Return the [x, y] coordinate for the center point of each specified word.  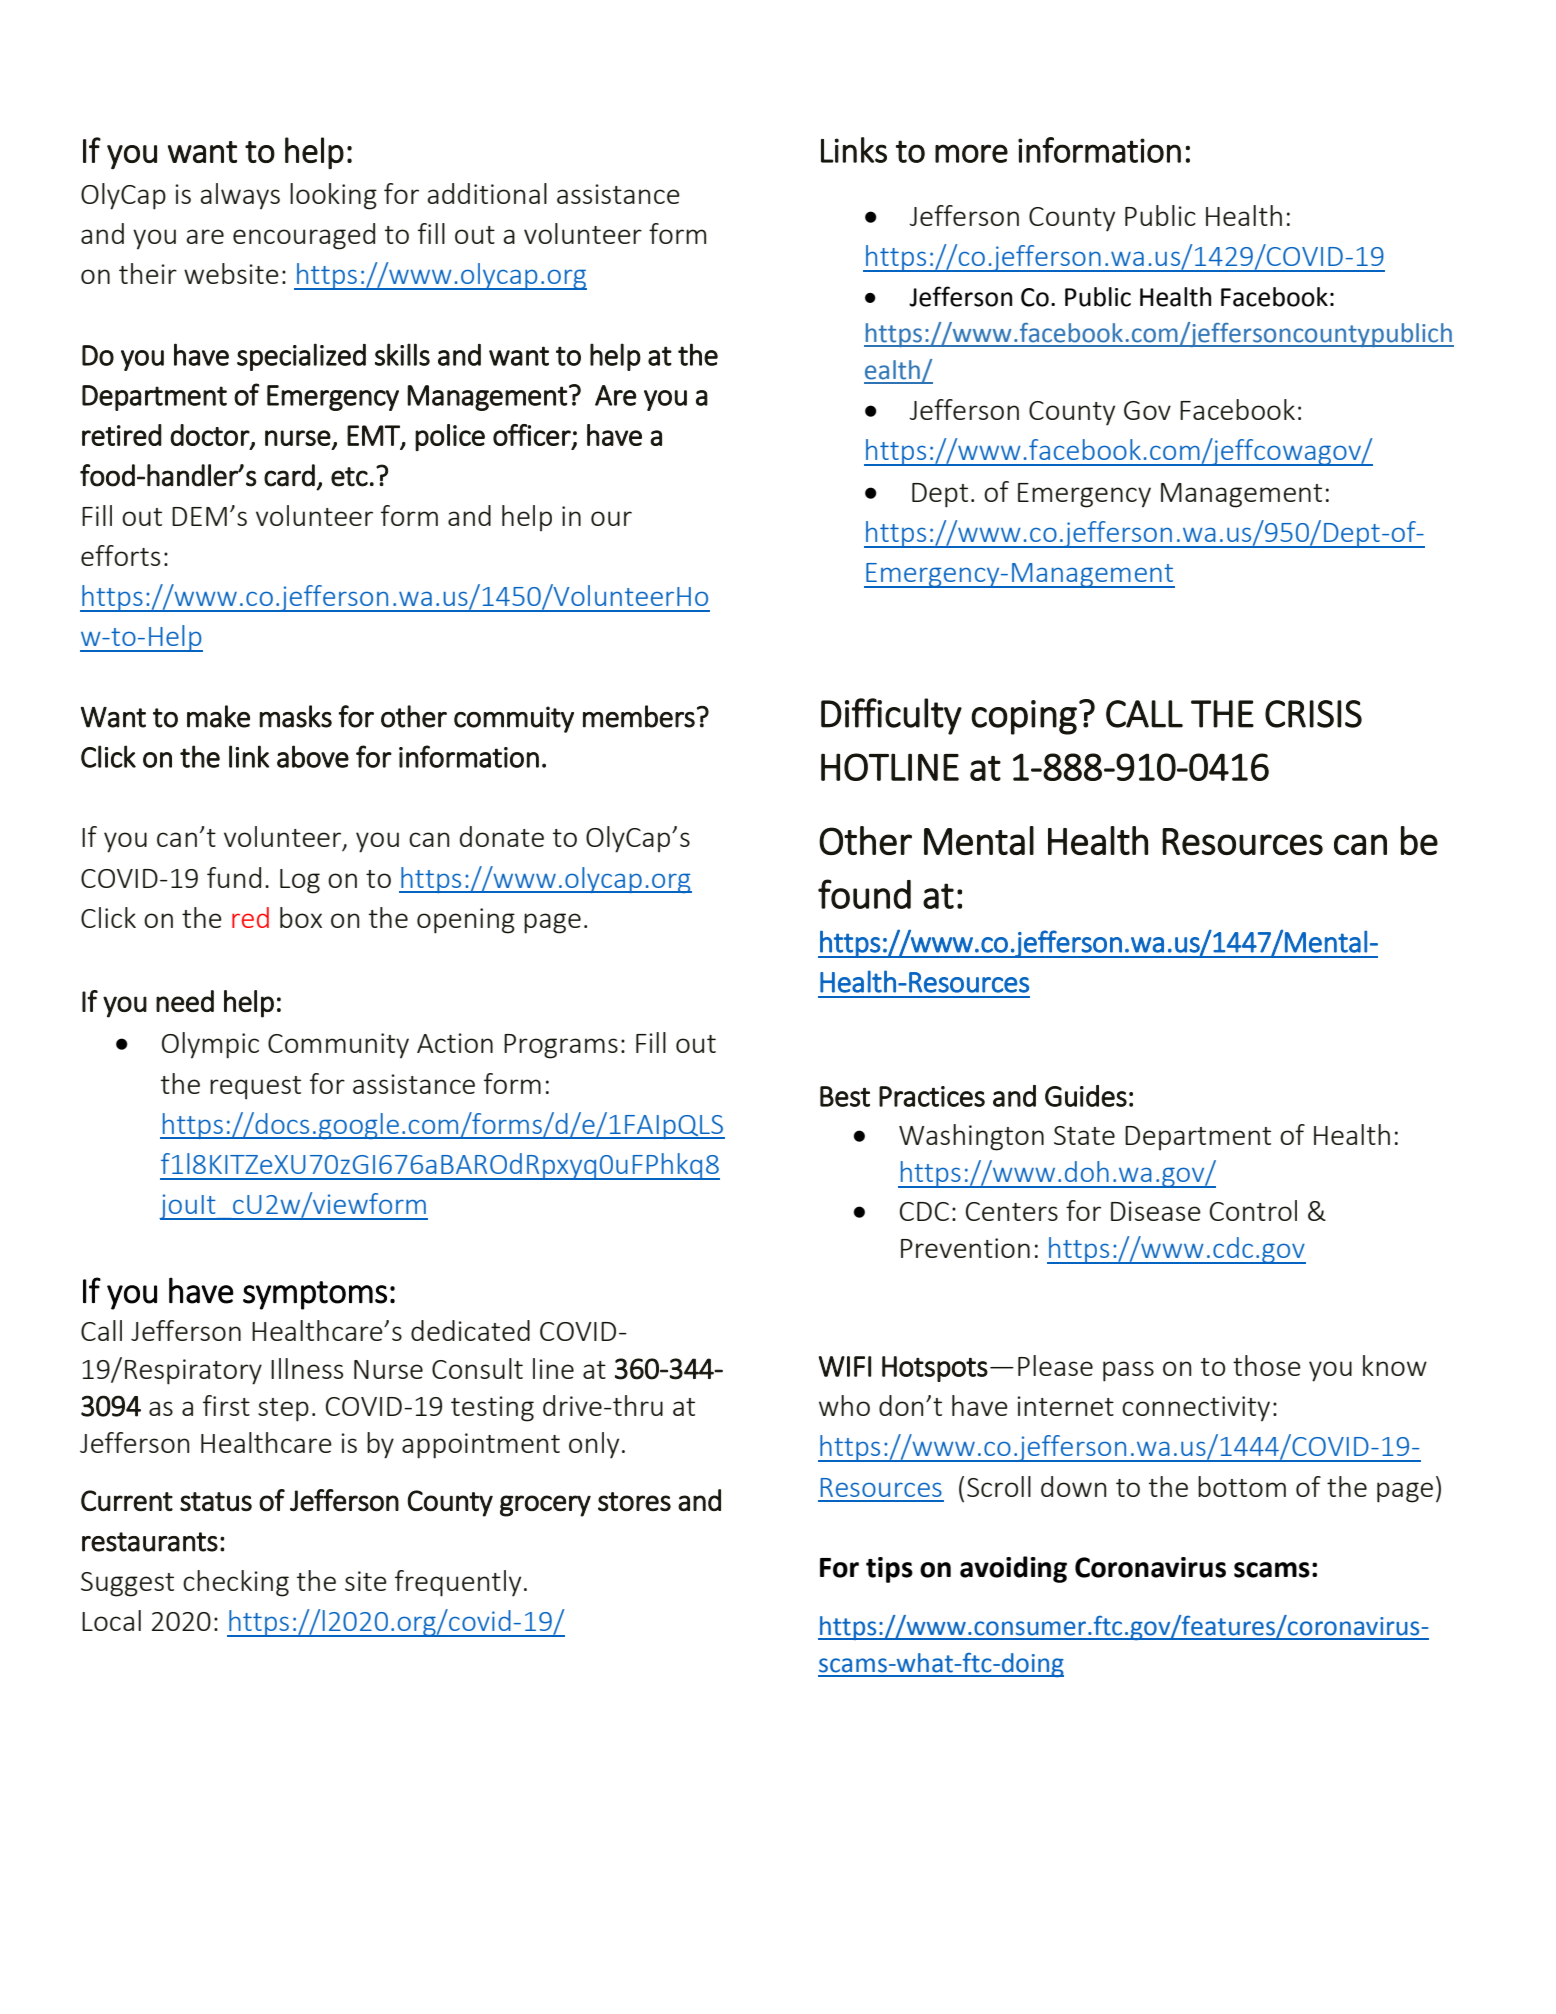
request [255, 1088]
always [240, 196]
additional [487, 193]
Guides [1086, 1096]
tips [889, 1570]
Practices [932, 1096]
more [971, 153]
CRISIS [1313, 714]
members [639, 716]
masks [295, 716]
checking [236, 1583]
